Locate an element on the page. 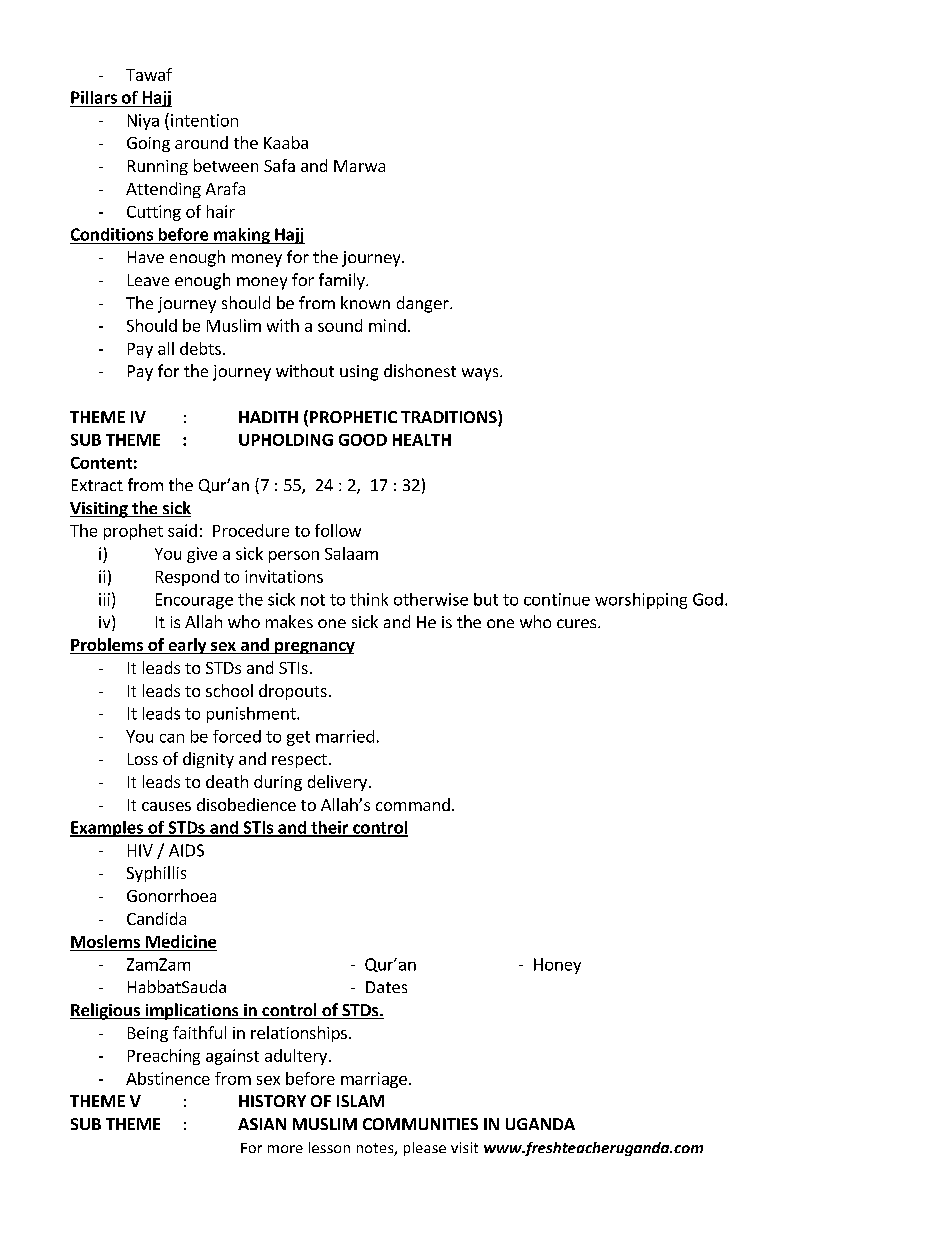 This page has height=1233, width=952. Abstinence is located at coordinates (168, 1078).
